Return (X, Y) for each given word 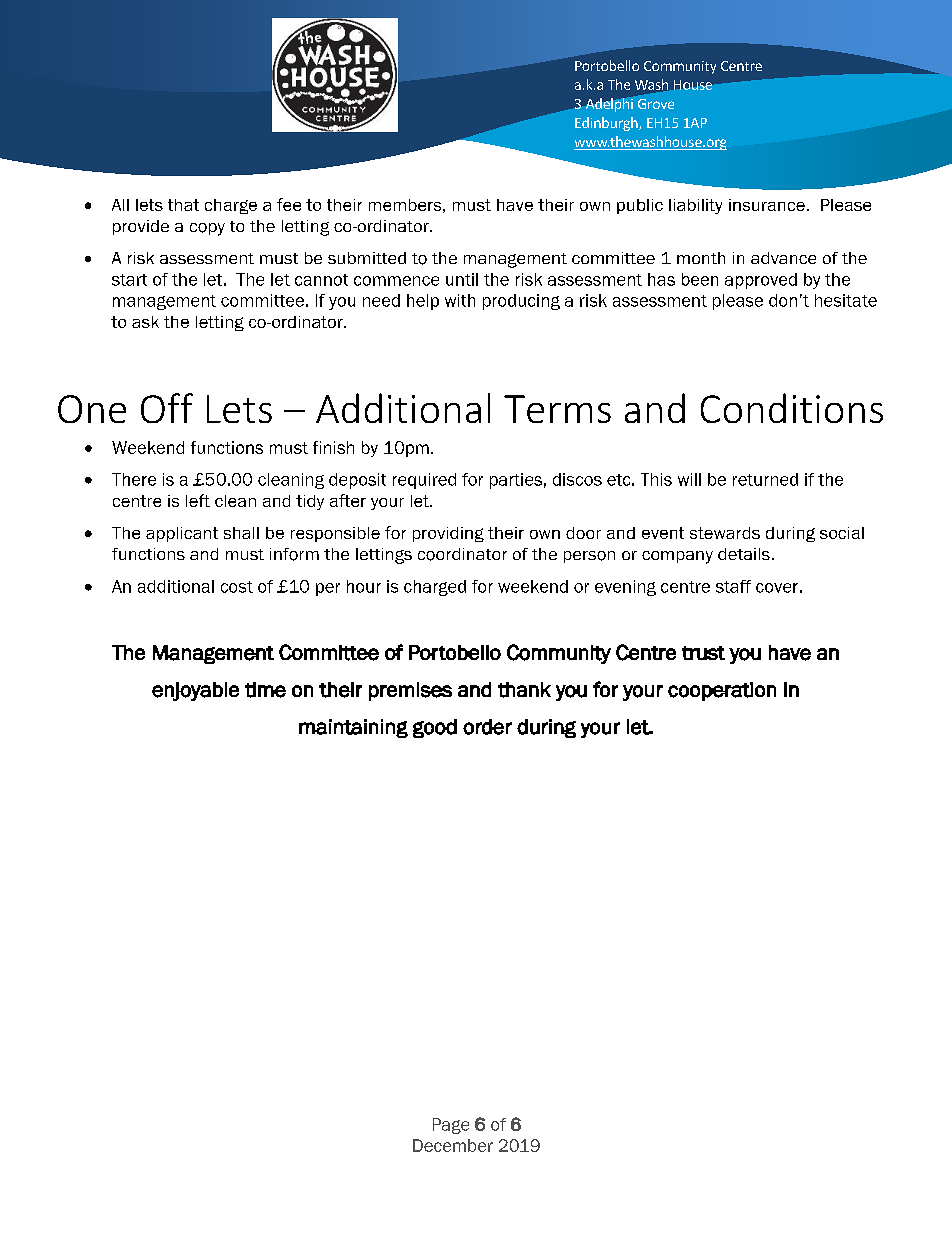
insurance (767, 205)
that (183, 205)
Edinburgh (607, 124)
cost (237, 587)
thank (524, 690)
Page (451, 1126)
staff (733, 586)
